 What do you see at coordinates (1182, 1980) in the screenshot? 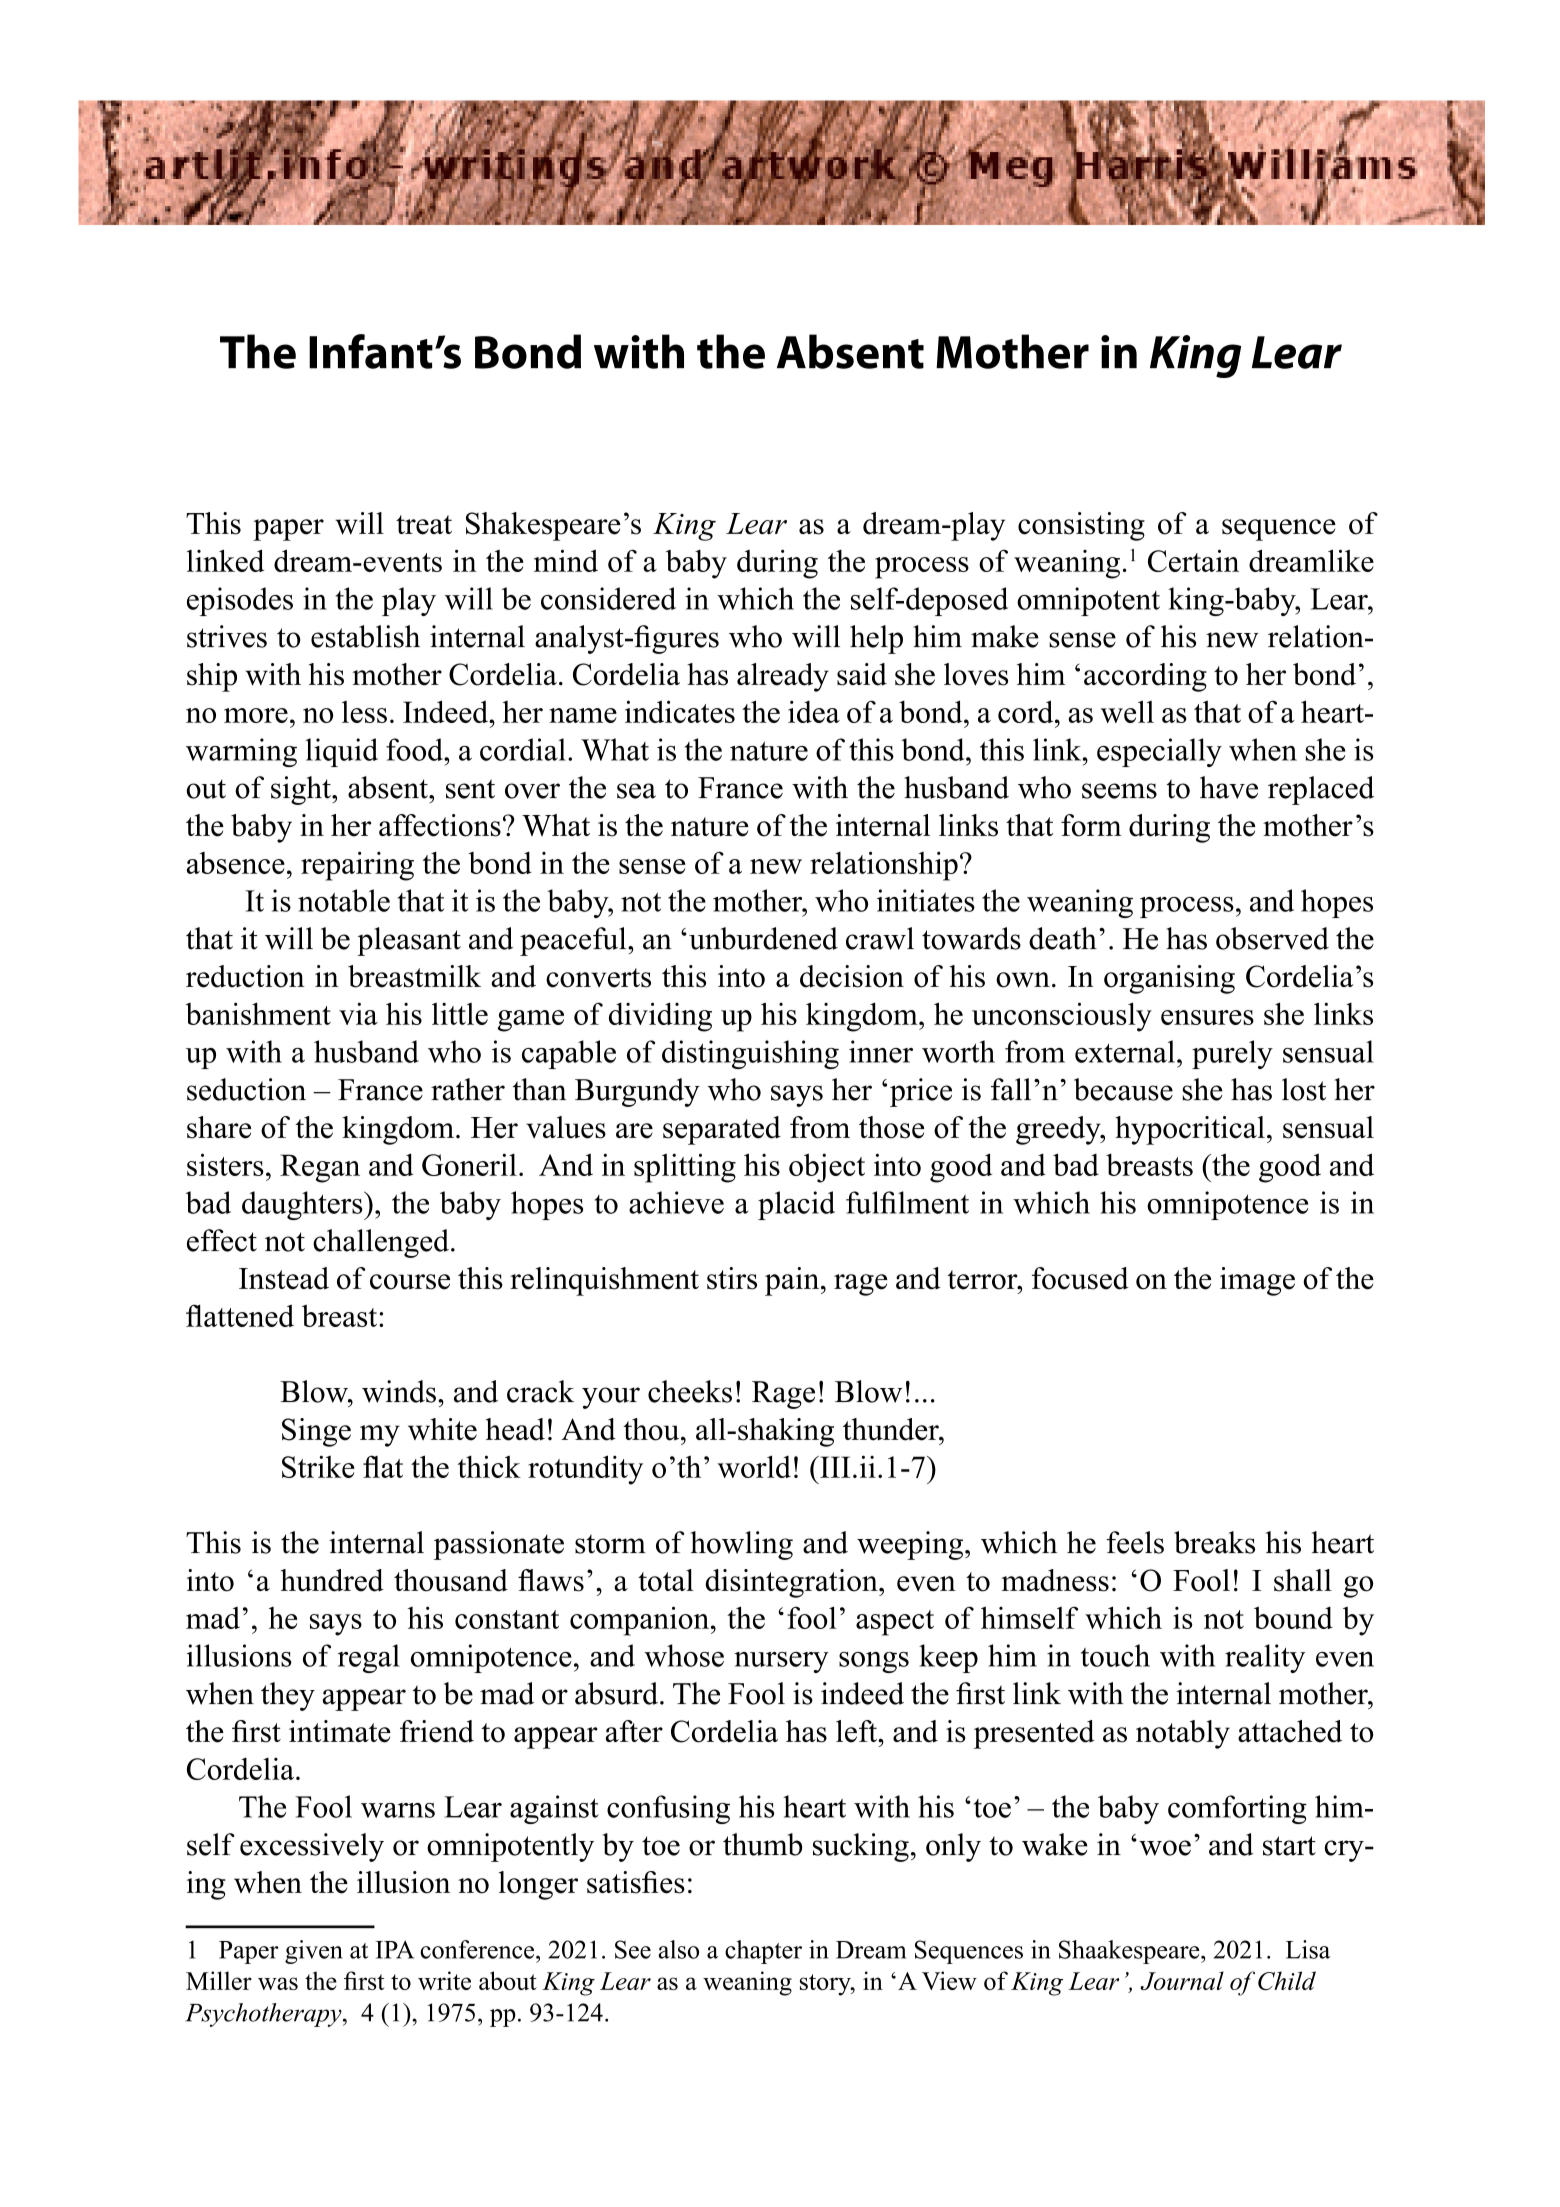
I see `Journal` at bounding box center [1182, 1980].
